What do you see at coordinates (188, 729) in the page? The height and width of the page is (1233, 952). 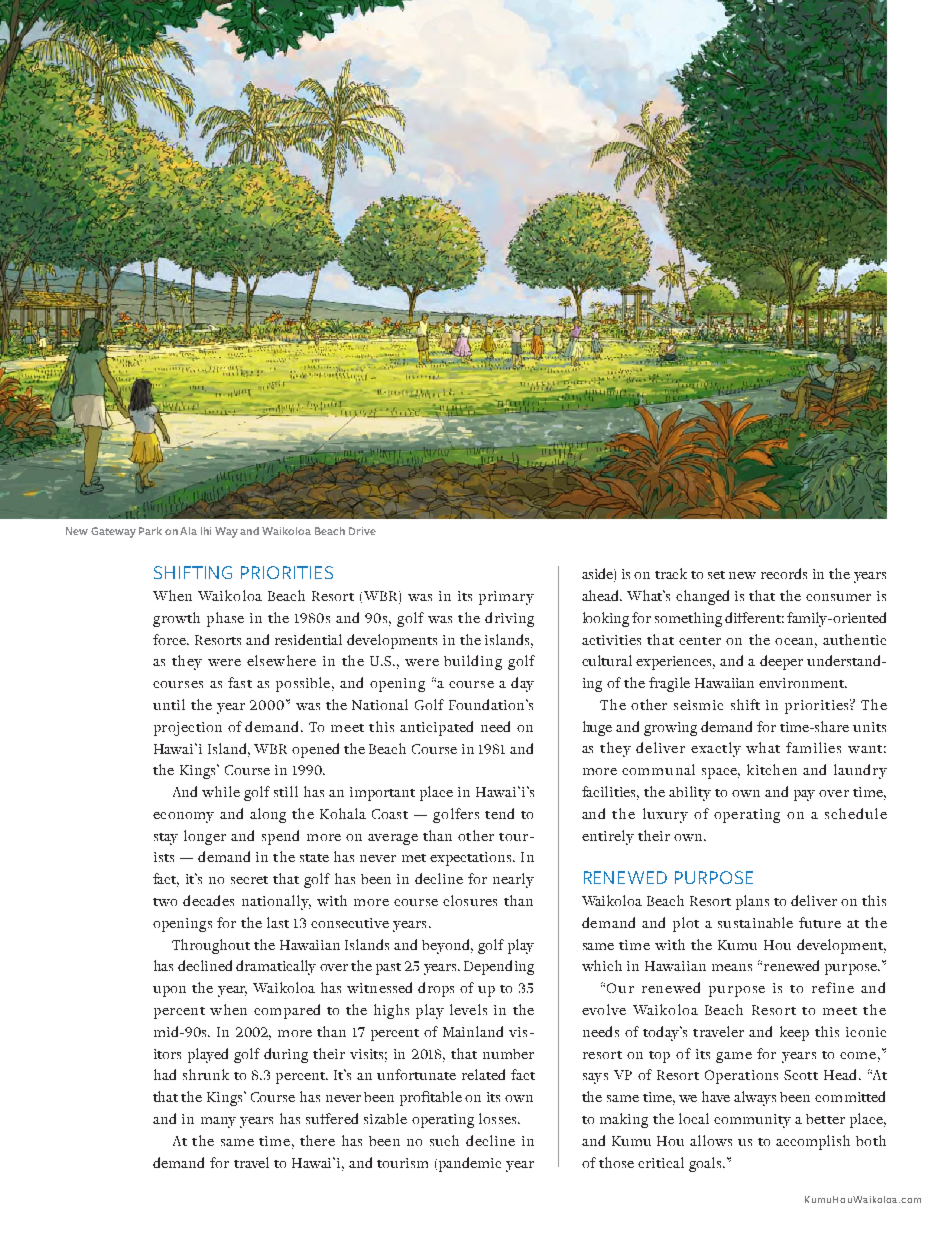 I see `projection` at bounding box center [188, 729].
